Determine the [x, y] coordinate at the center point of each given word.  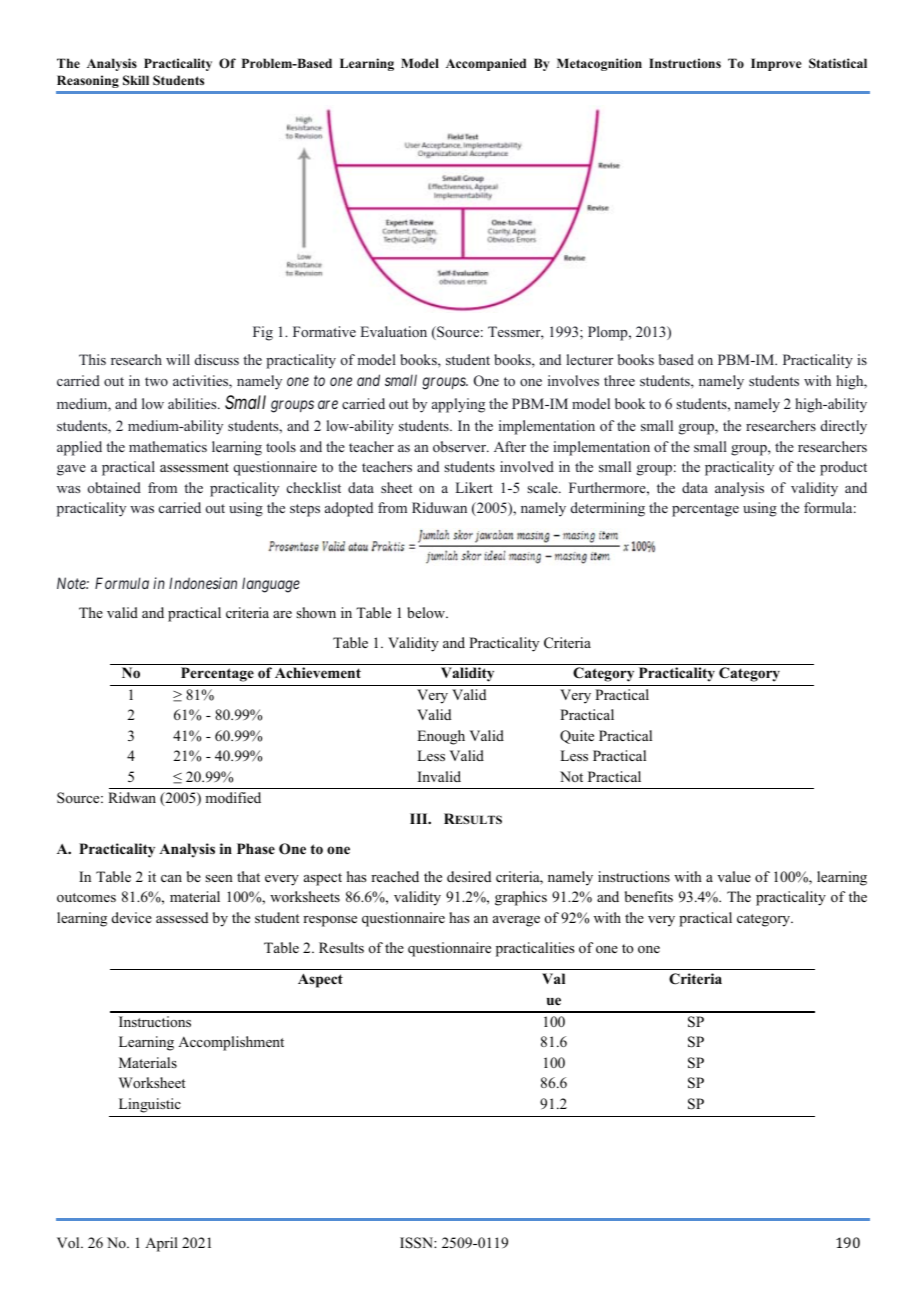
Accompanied [486, 64]
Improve [776, 64]
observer [461, 446]
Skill [136, 80]
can [171, 878]
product [843, 468]
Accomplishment [231, 1043]
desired [469, 876]
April [161, 1244]
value [734, 876]
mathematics [168, 446]
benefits [649, 896]
